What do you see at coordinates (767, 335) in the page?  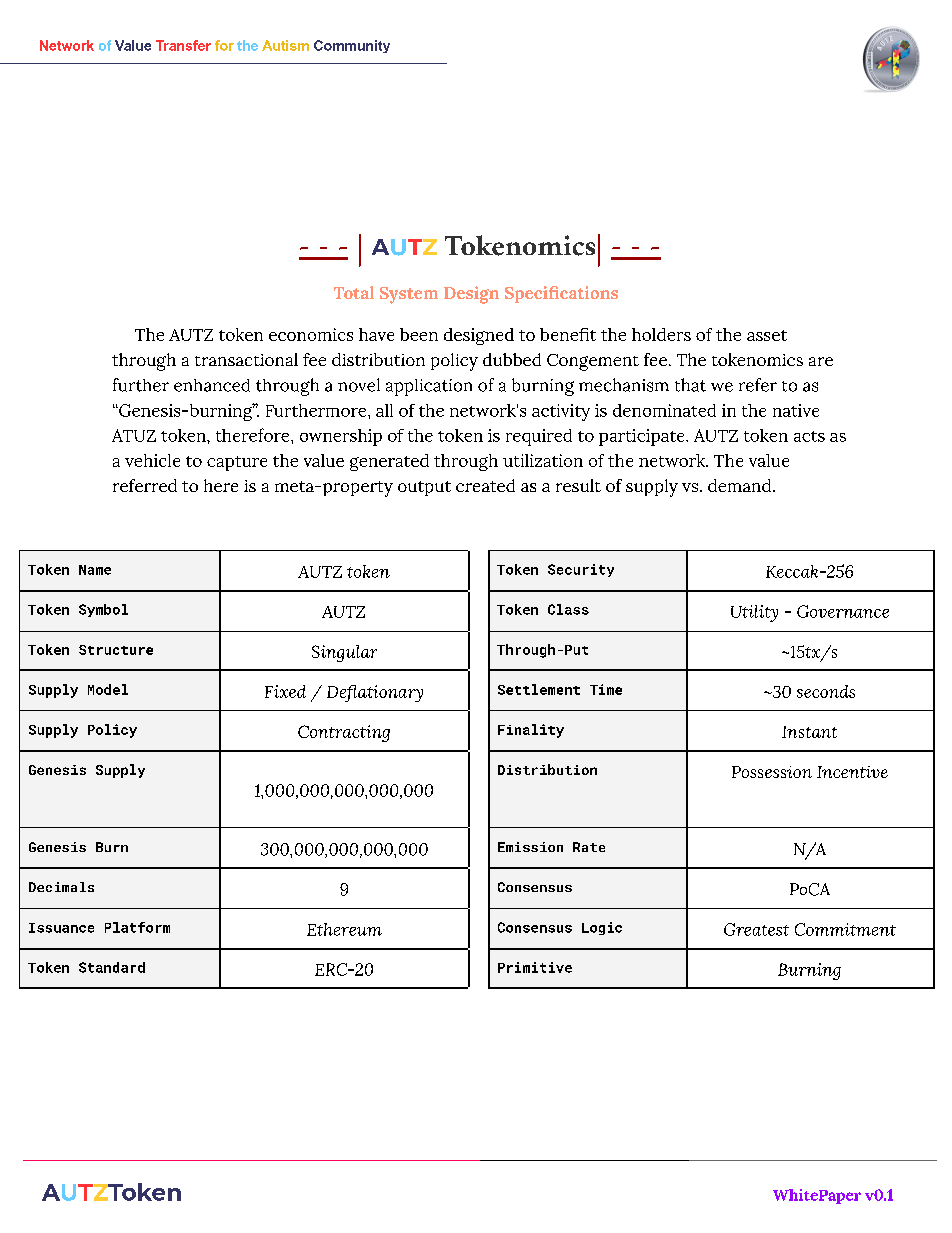 I see `asset` at bounding box center [767, 335].
